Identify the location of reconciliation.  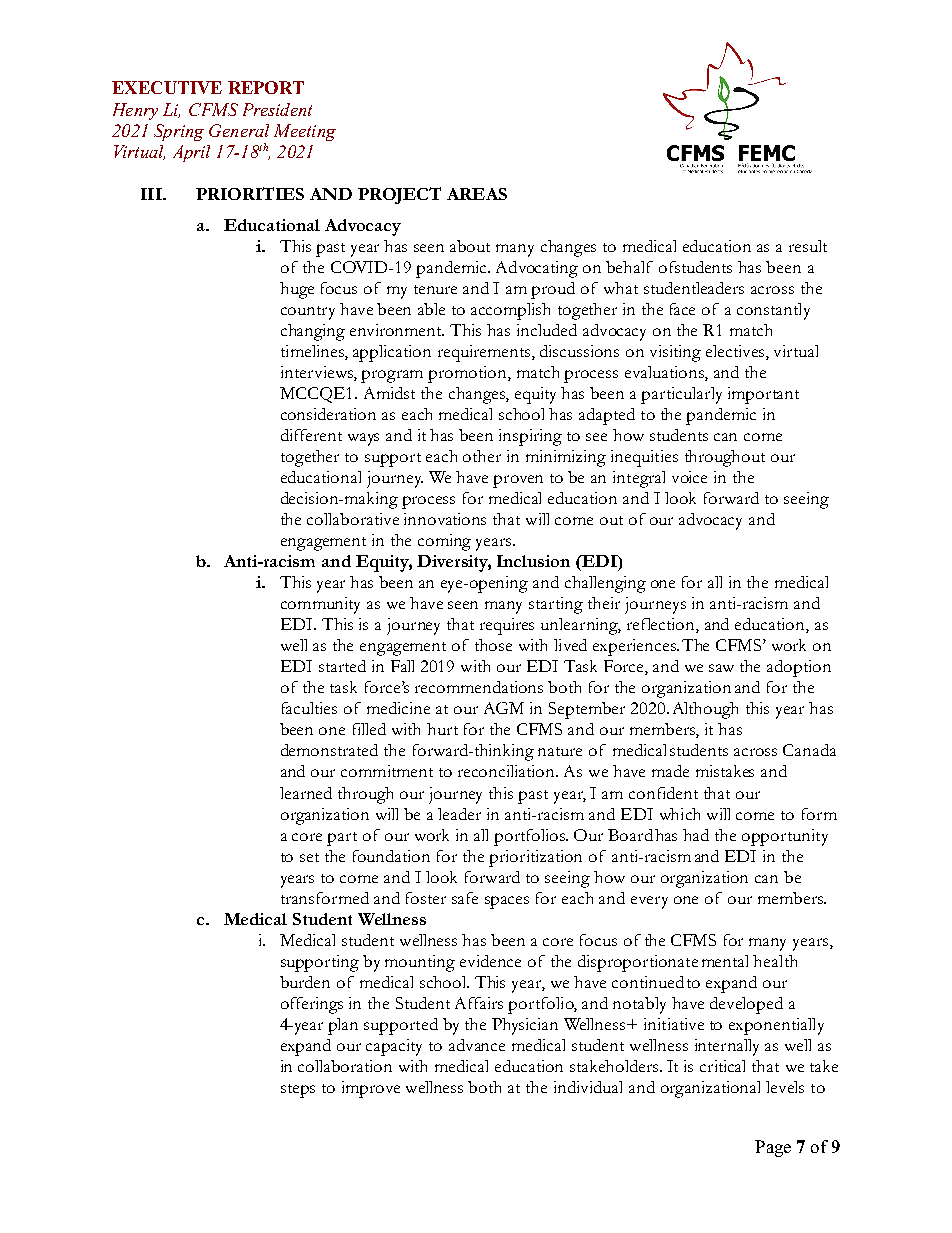
(508, 771).
